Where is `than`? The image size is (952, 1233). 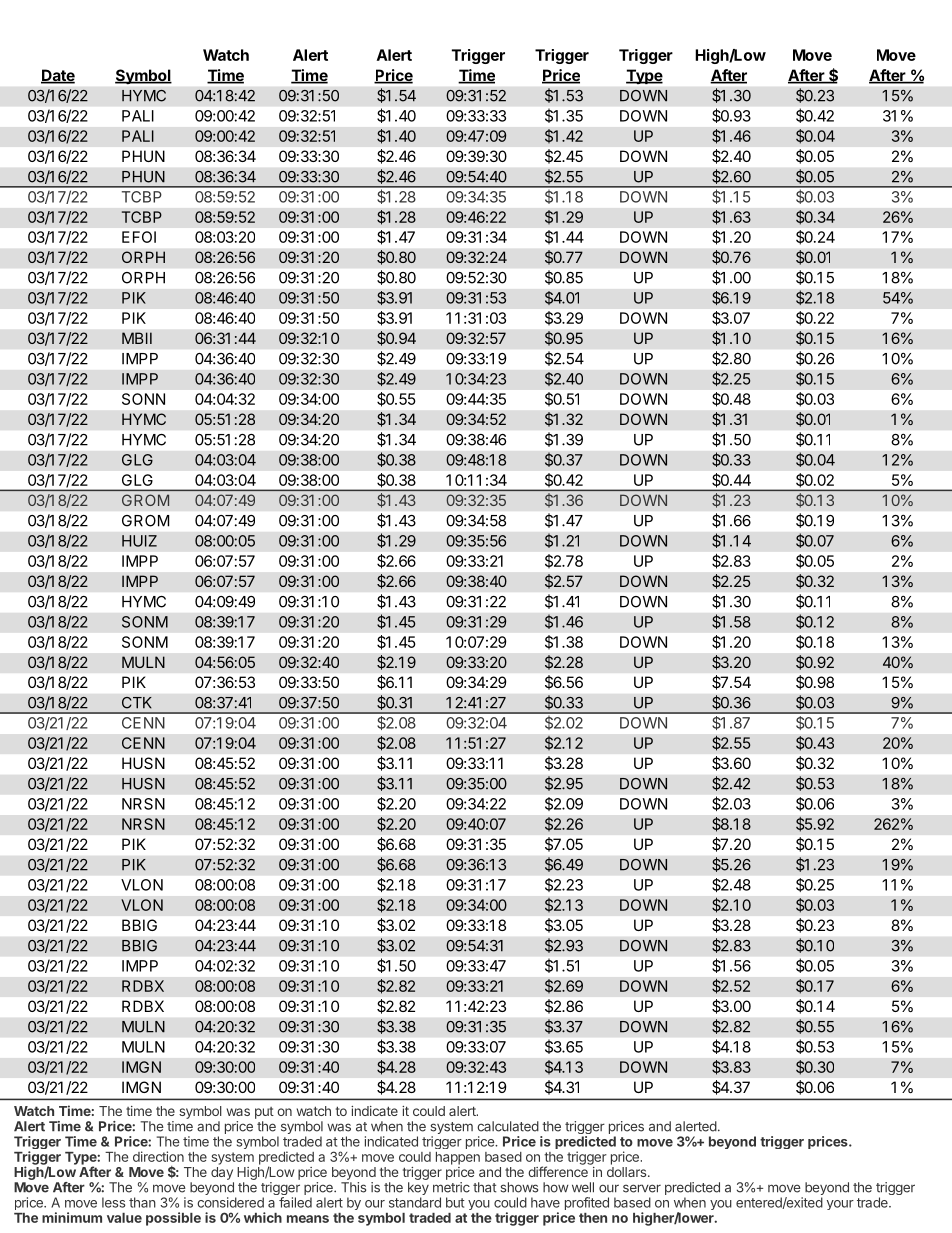 than is located at coordinates (142, 1202).
